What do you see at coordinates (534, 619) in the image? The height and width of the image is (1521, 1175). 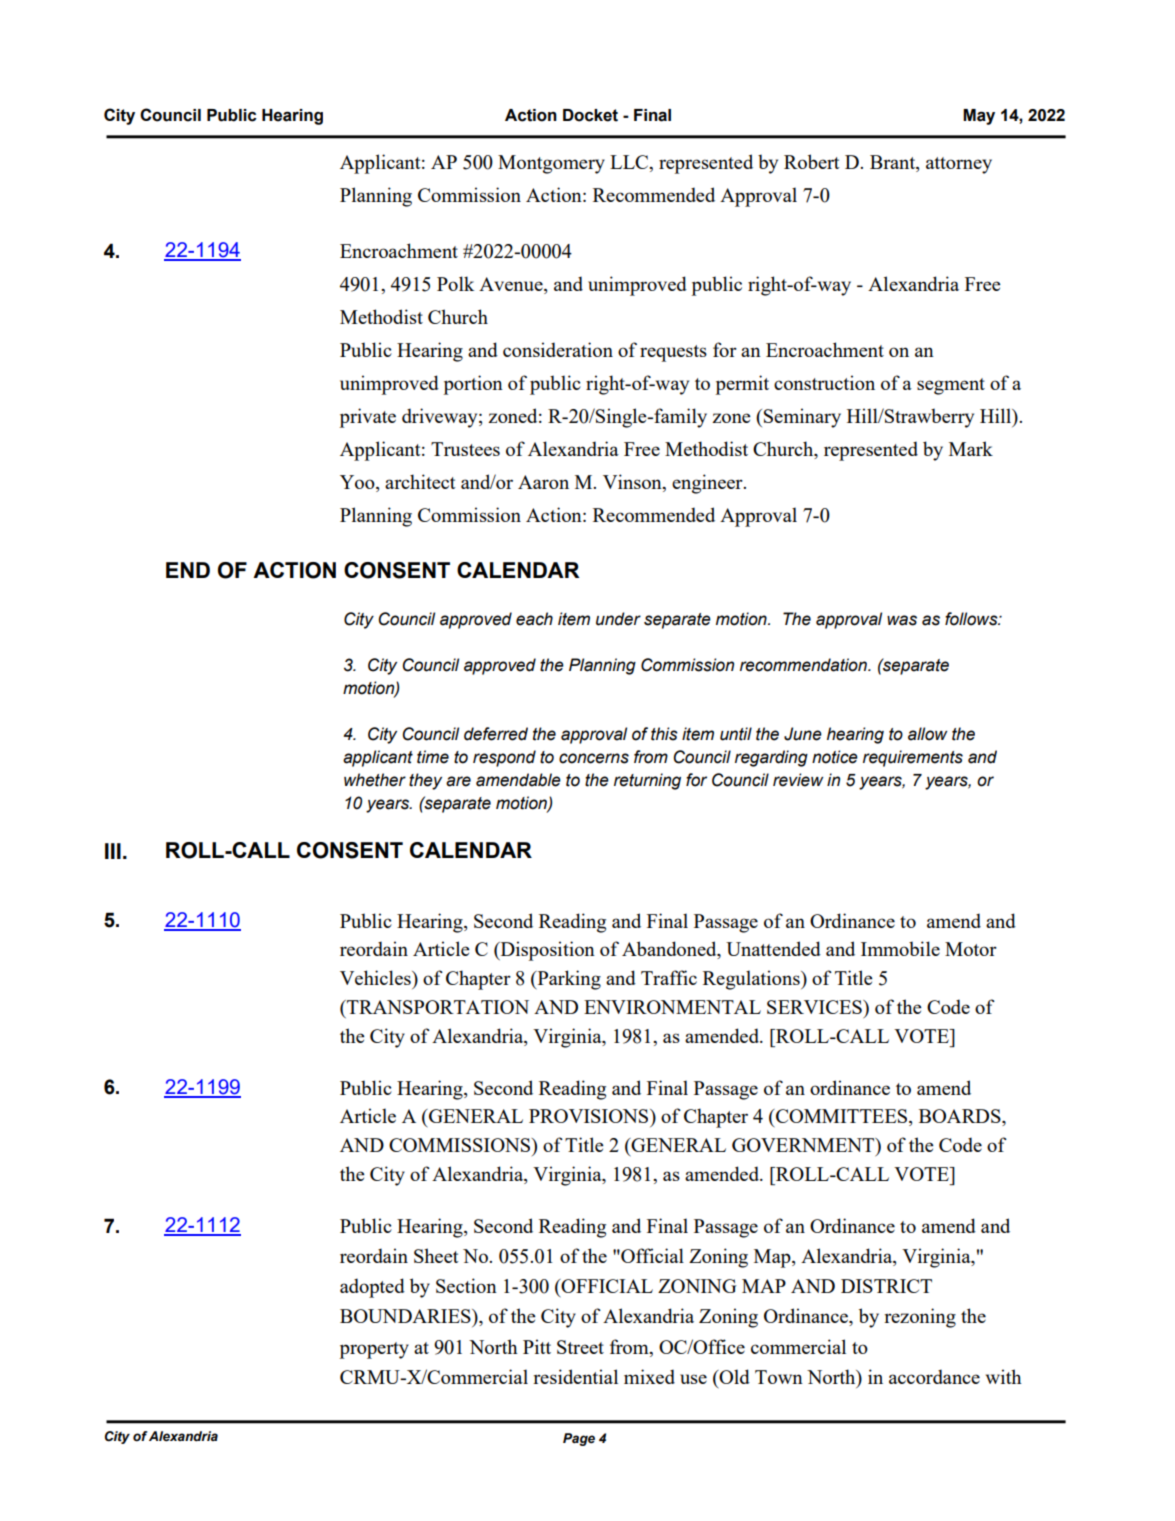 I see `each` at bounding box center [534, 619].
